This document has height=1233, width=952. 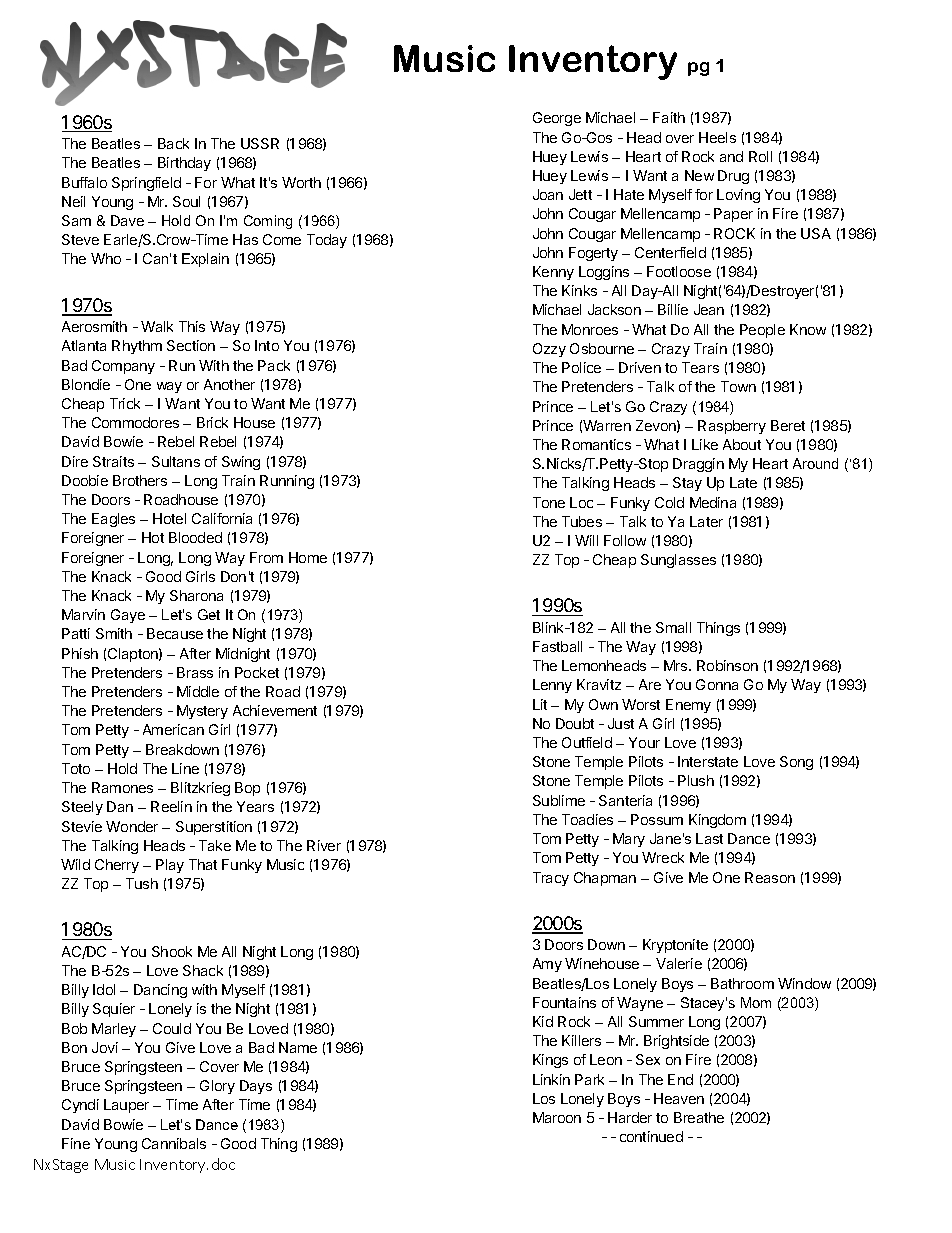 I want to click on Lenny, so click(x=552, y=686).
